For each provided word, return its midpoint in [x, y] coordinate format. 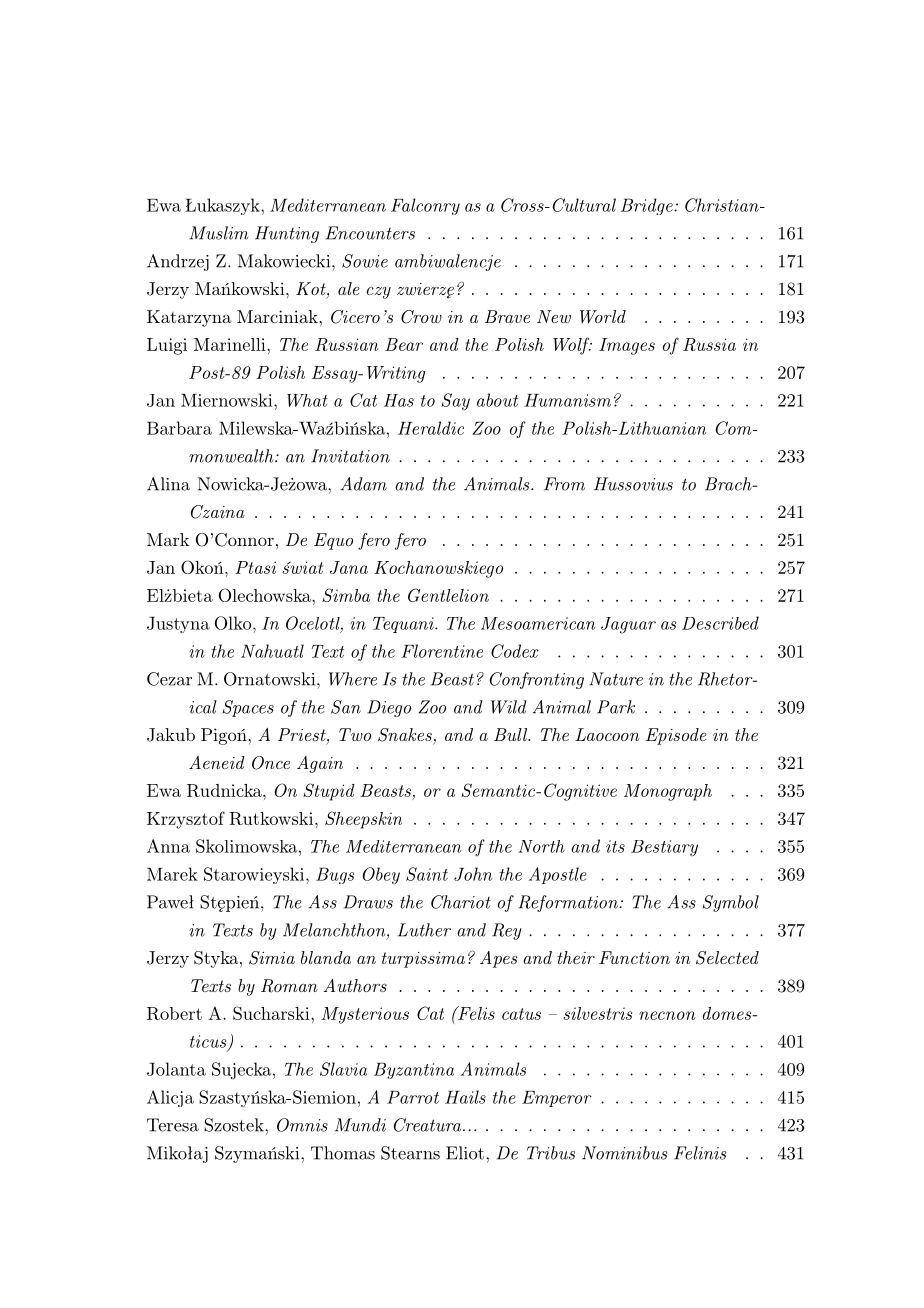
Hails [465, 1097]
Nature [616, 679]
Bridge [648, 206]
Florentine [442, 651]
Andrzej [178, 262]
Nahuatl [272, 651]
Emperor [557, 1099]
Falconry [425, 206]
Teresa [173, 1125]
